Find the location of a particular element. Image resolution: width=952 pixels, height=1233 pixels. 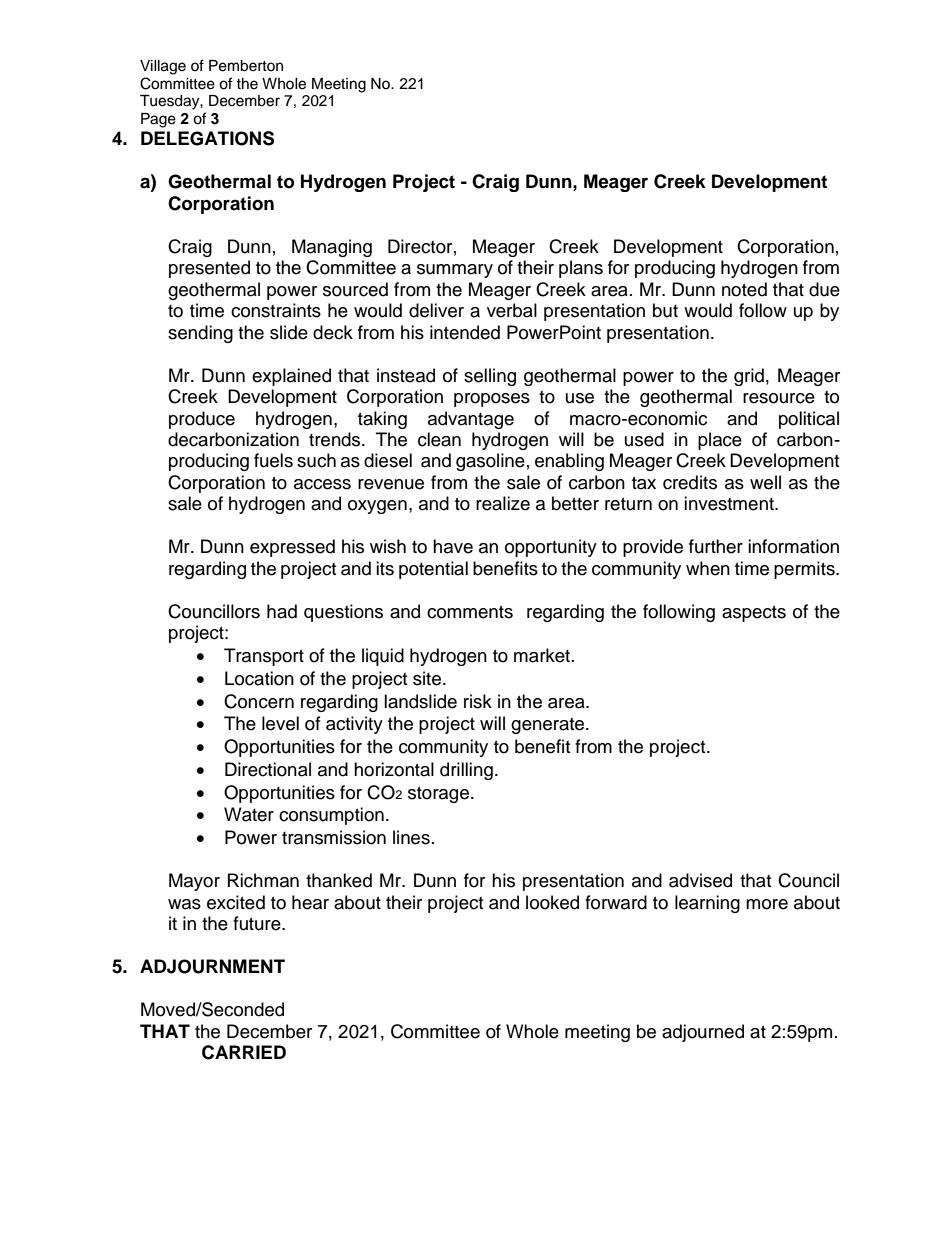

expressed is located at coordinates (292, 548).
